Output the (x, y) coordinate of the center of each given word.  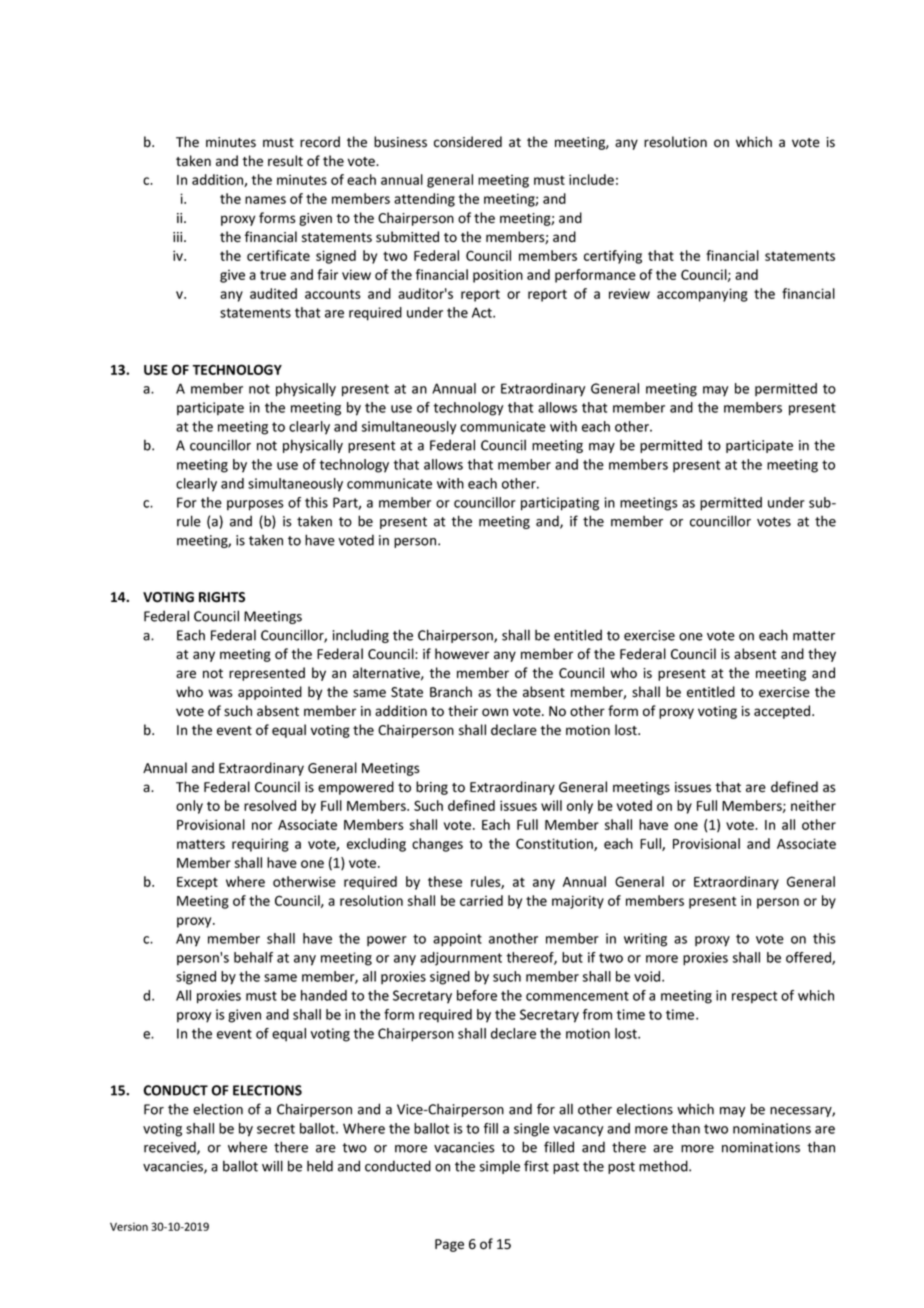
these (445, 881)
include (591, 179)
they (822, 655)
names (265, 200)
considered (468, 142)
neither (813, 805)
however (462, 654)
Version (129, 1226)
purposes (255, 505)
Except (197, 883)
